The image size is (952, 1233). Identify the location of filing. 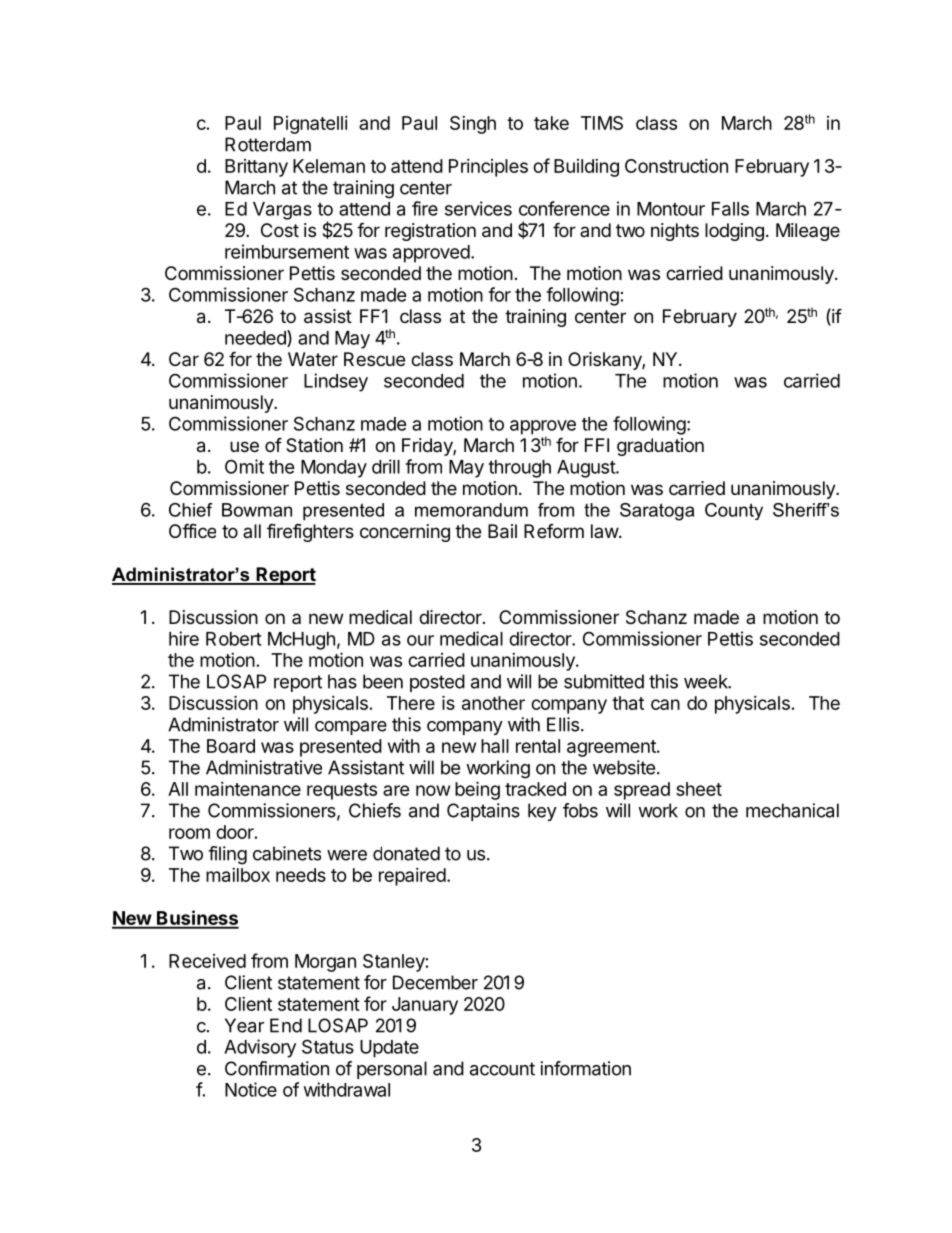
(227, 855).
